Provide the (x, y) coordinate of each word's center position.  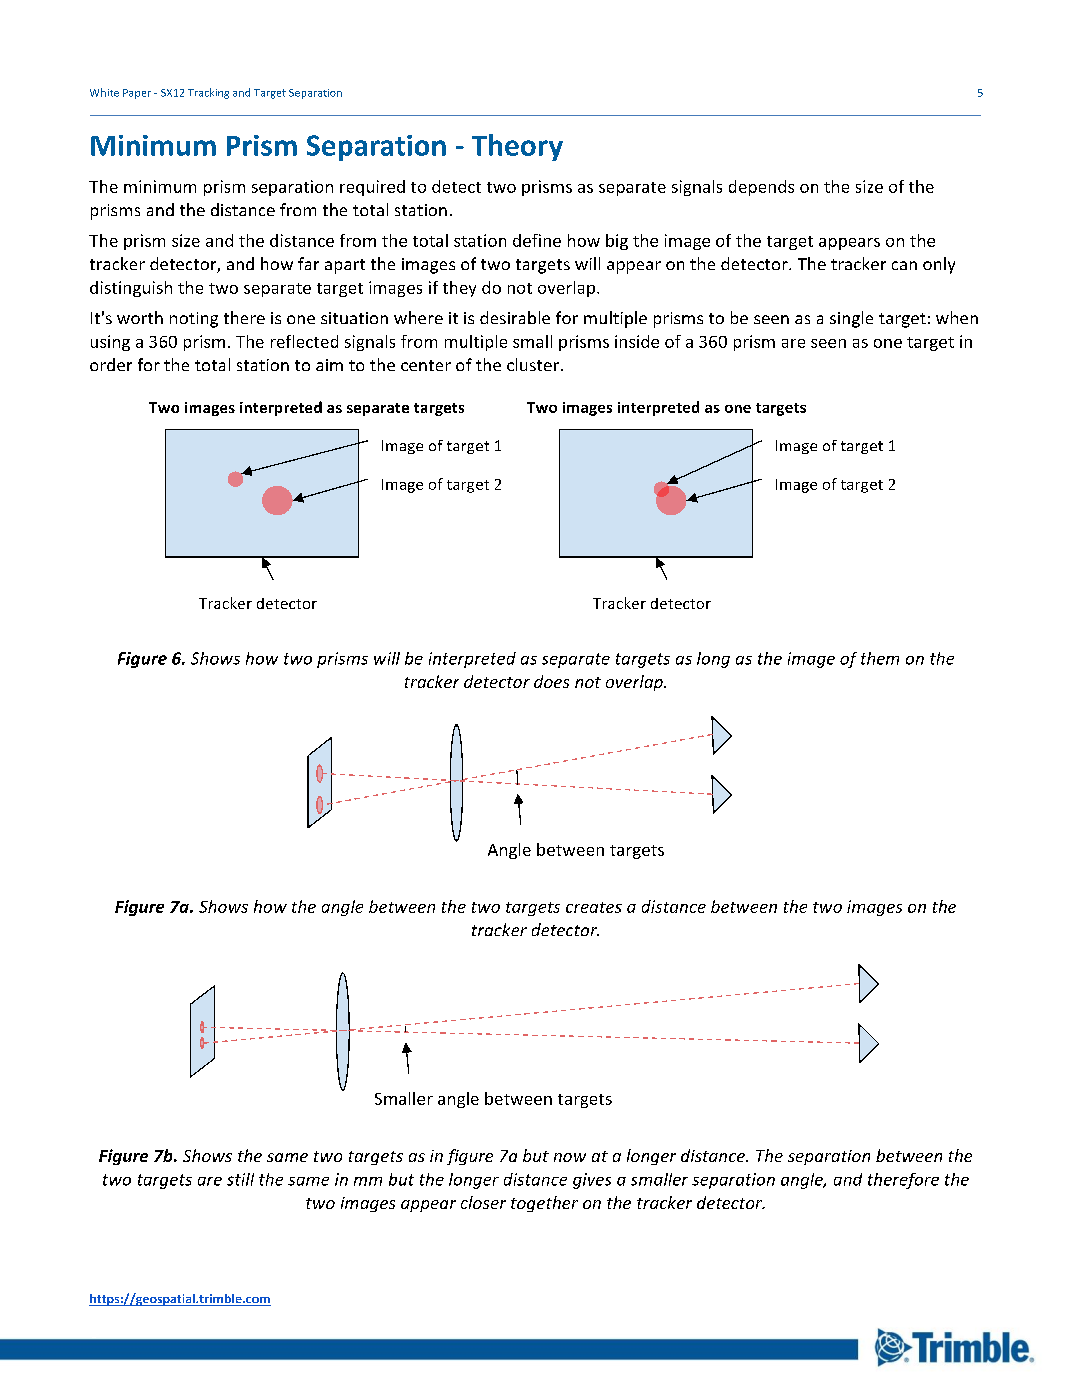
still (240, 1179)
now (570, 1157)
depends (761, 188)
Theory (517, 147)
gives (592, 1181)
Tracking (208, 93)
